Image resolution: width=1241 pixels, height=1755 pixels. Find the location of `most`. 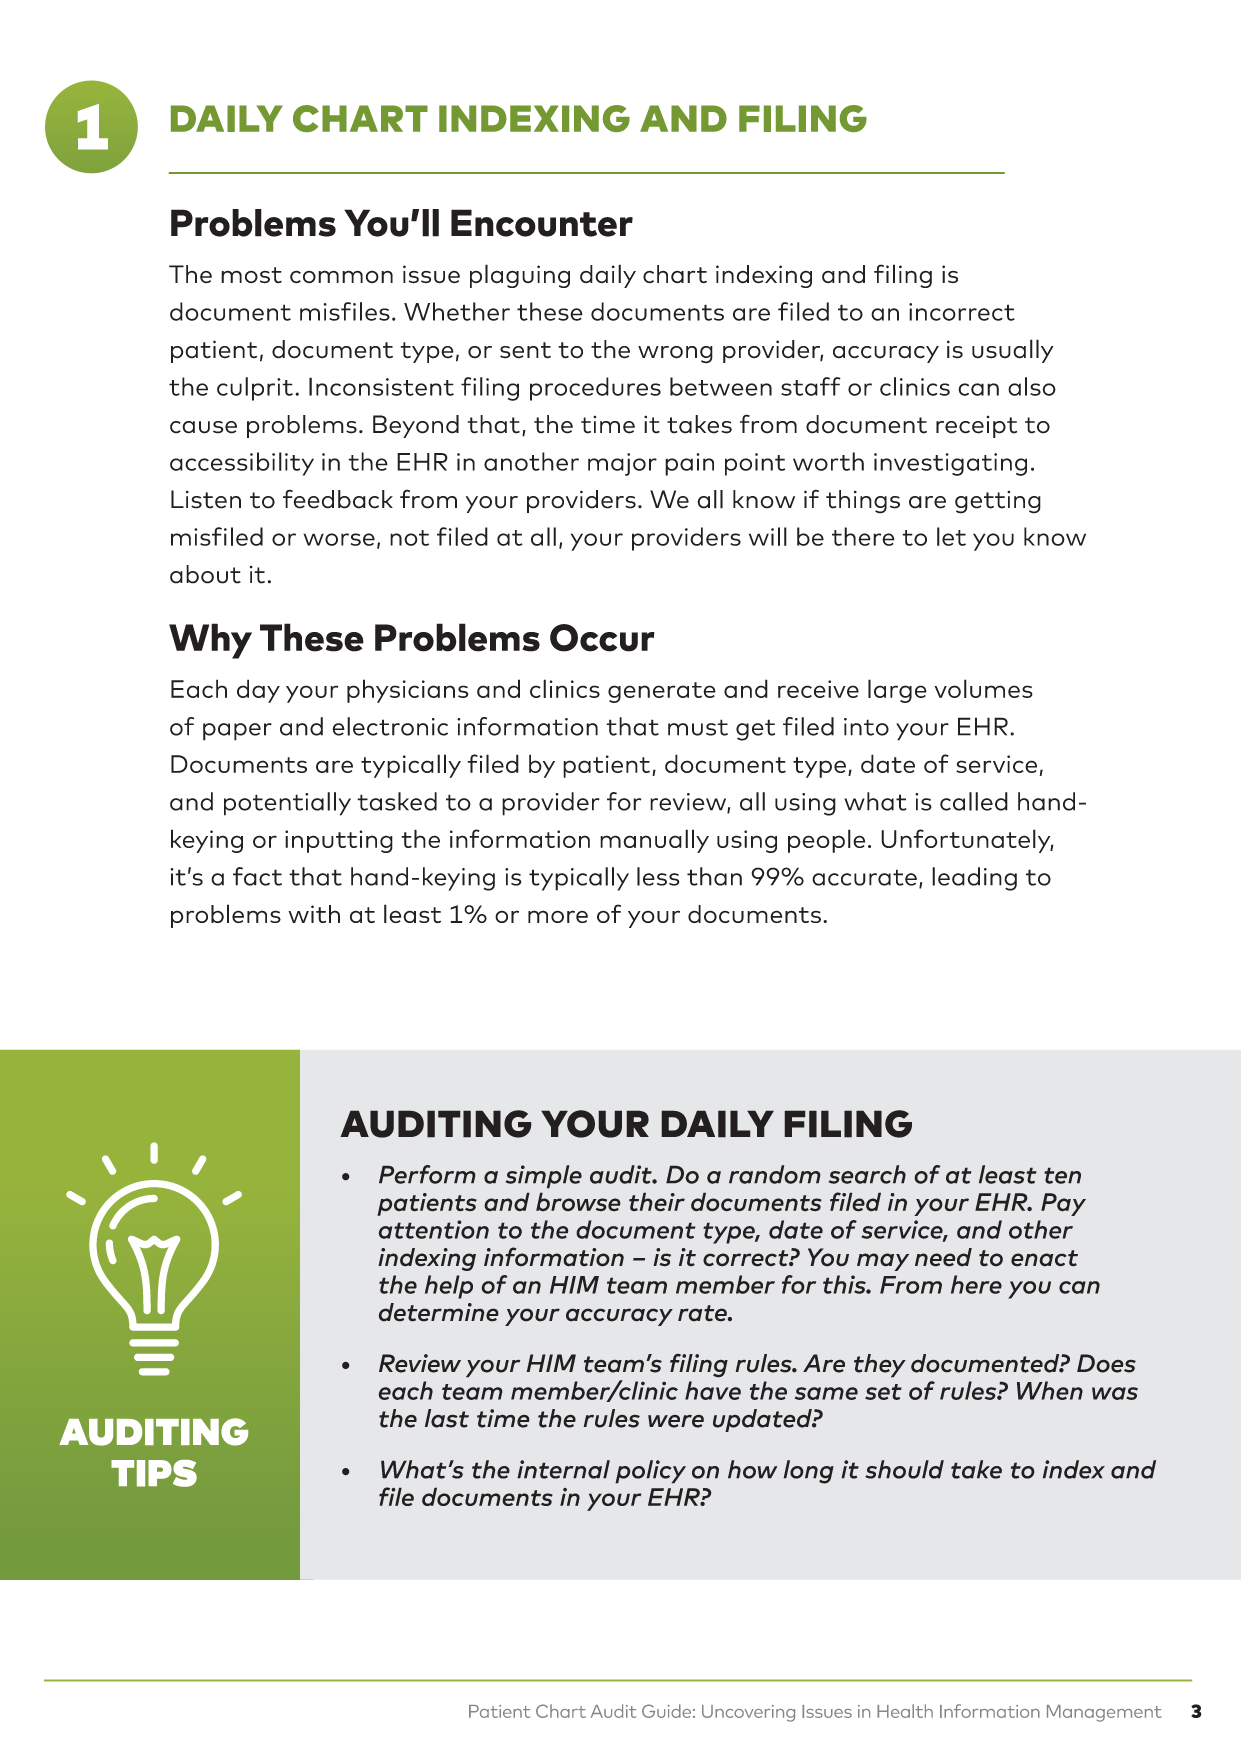

most is located at coordinates (251, 275).
